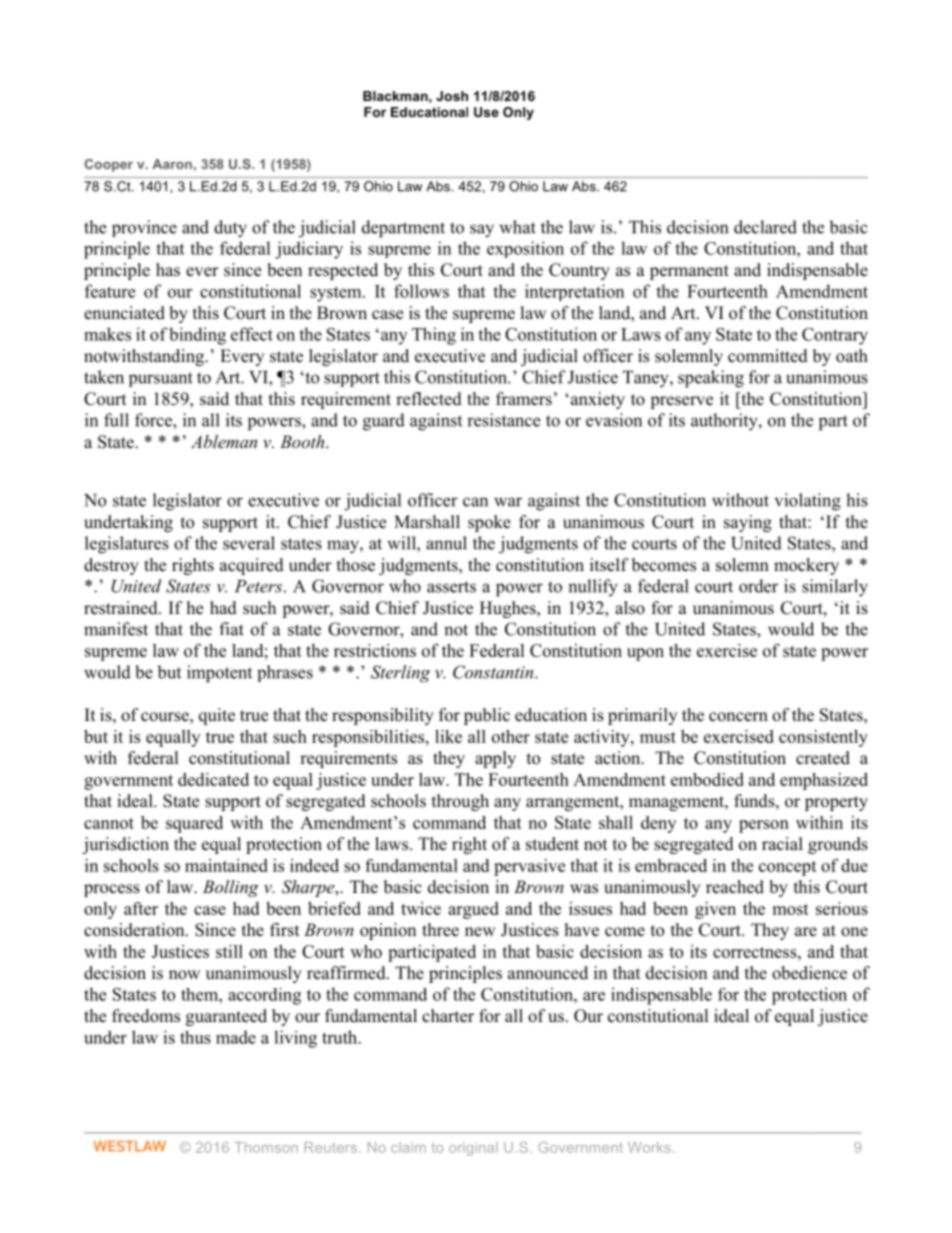 The image size is (952, 1233). I want to click on declared, so click(765, 227).
